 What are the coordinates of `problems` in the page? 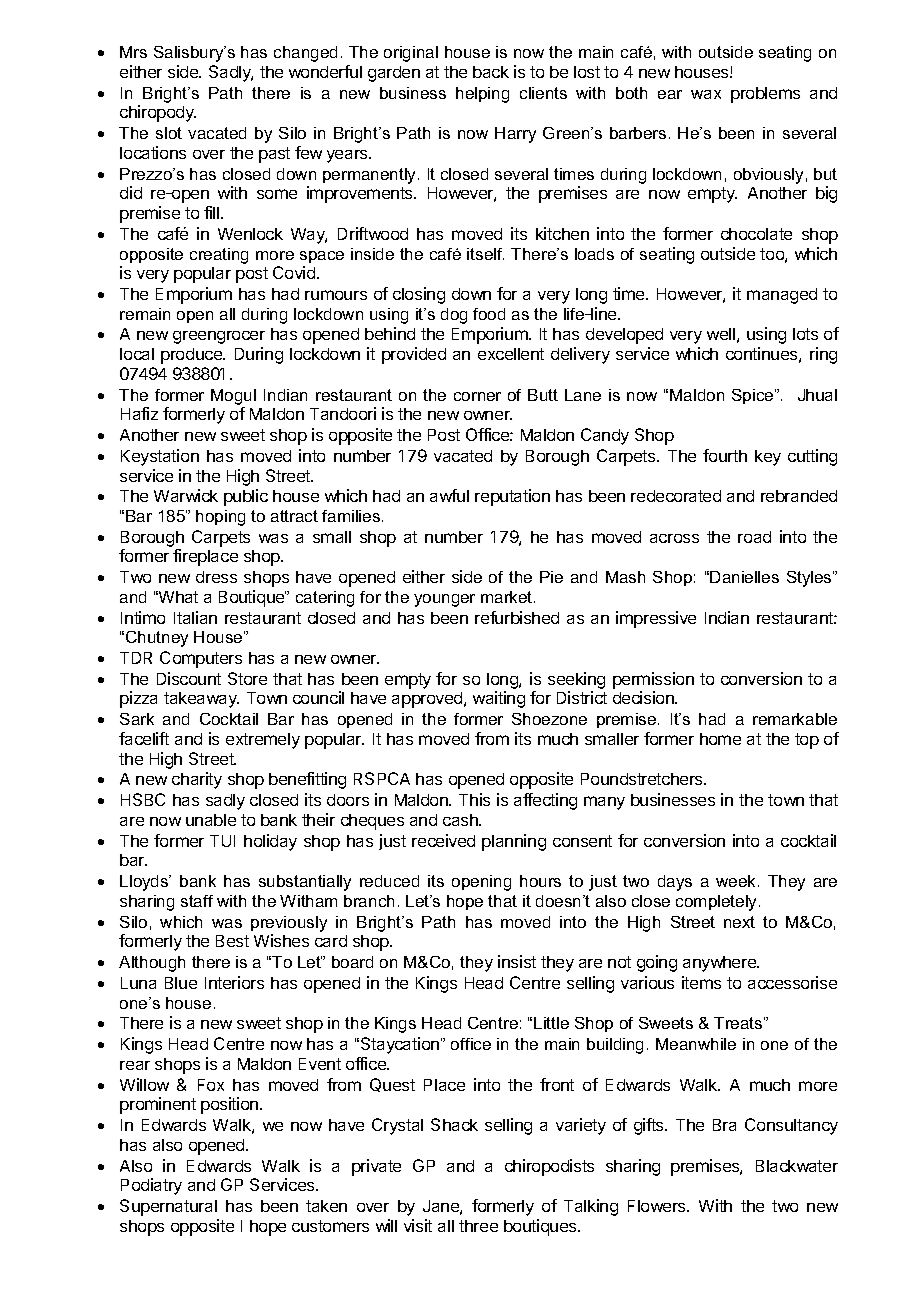 It's located at (765, 95).
